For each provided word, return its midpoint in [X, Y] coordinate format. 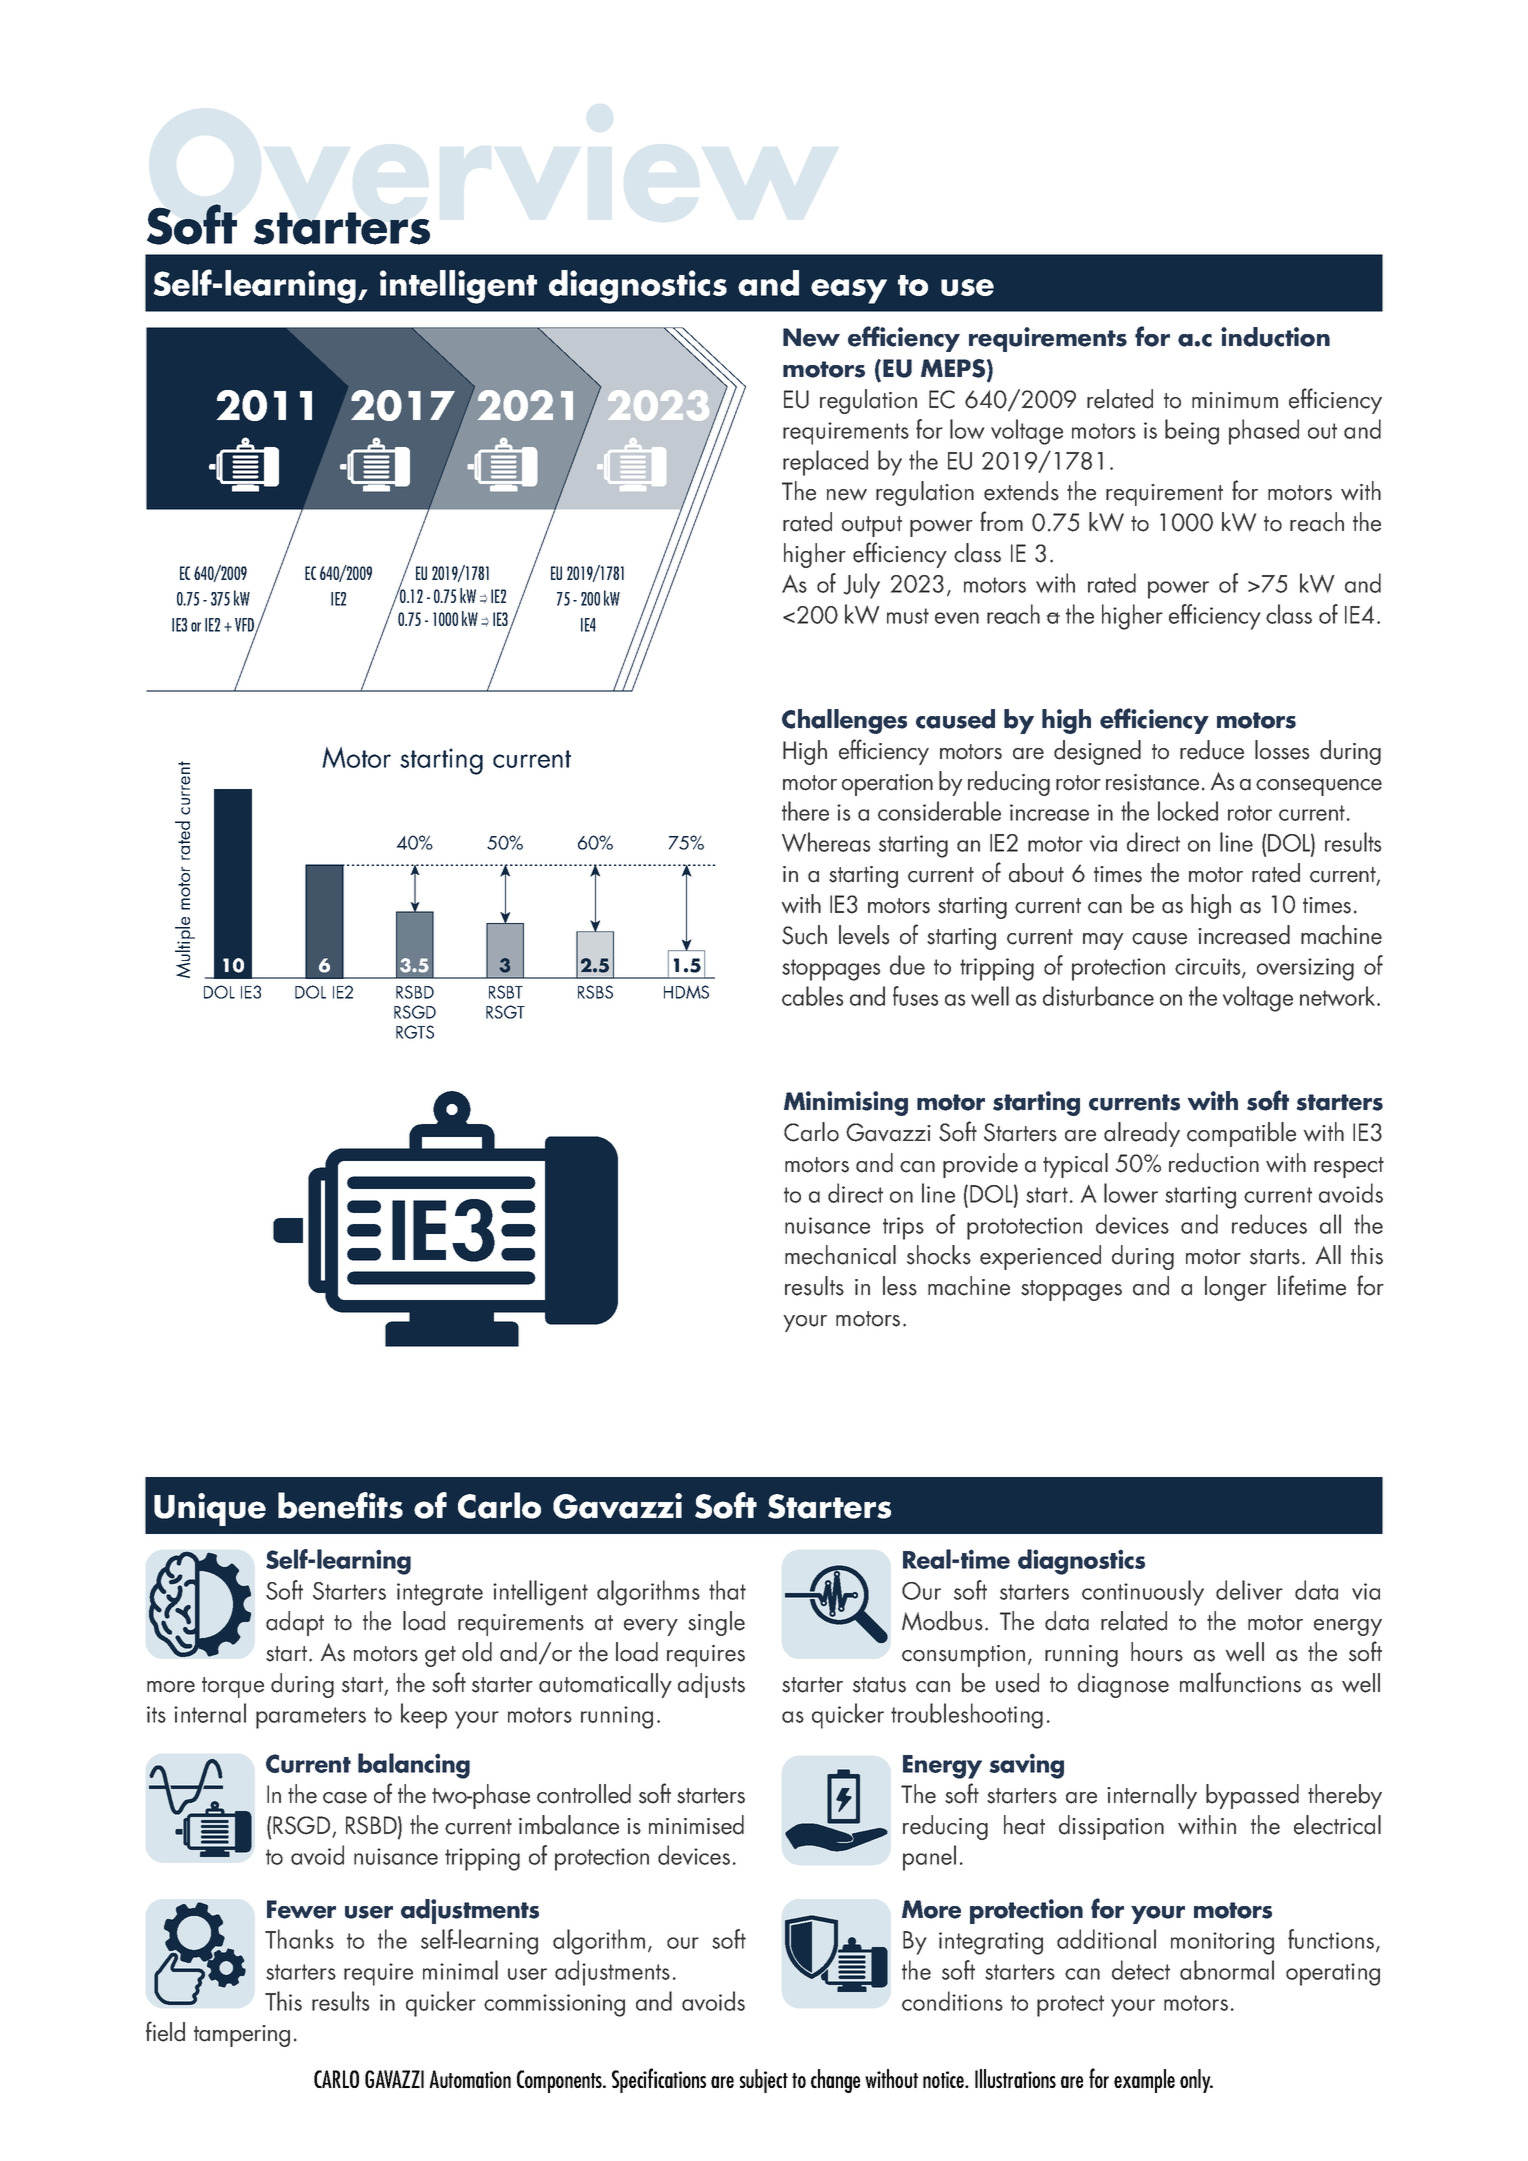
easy [849, 291]
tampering [242, 2036]
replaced [825, 463]
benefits [340, 1505]
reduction [1214, 1163]
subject [764, 2081]
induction [1275, 337]
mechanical [840, 1255]
